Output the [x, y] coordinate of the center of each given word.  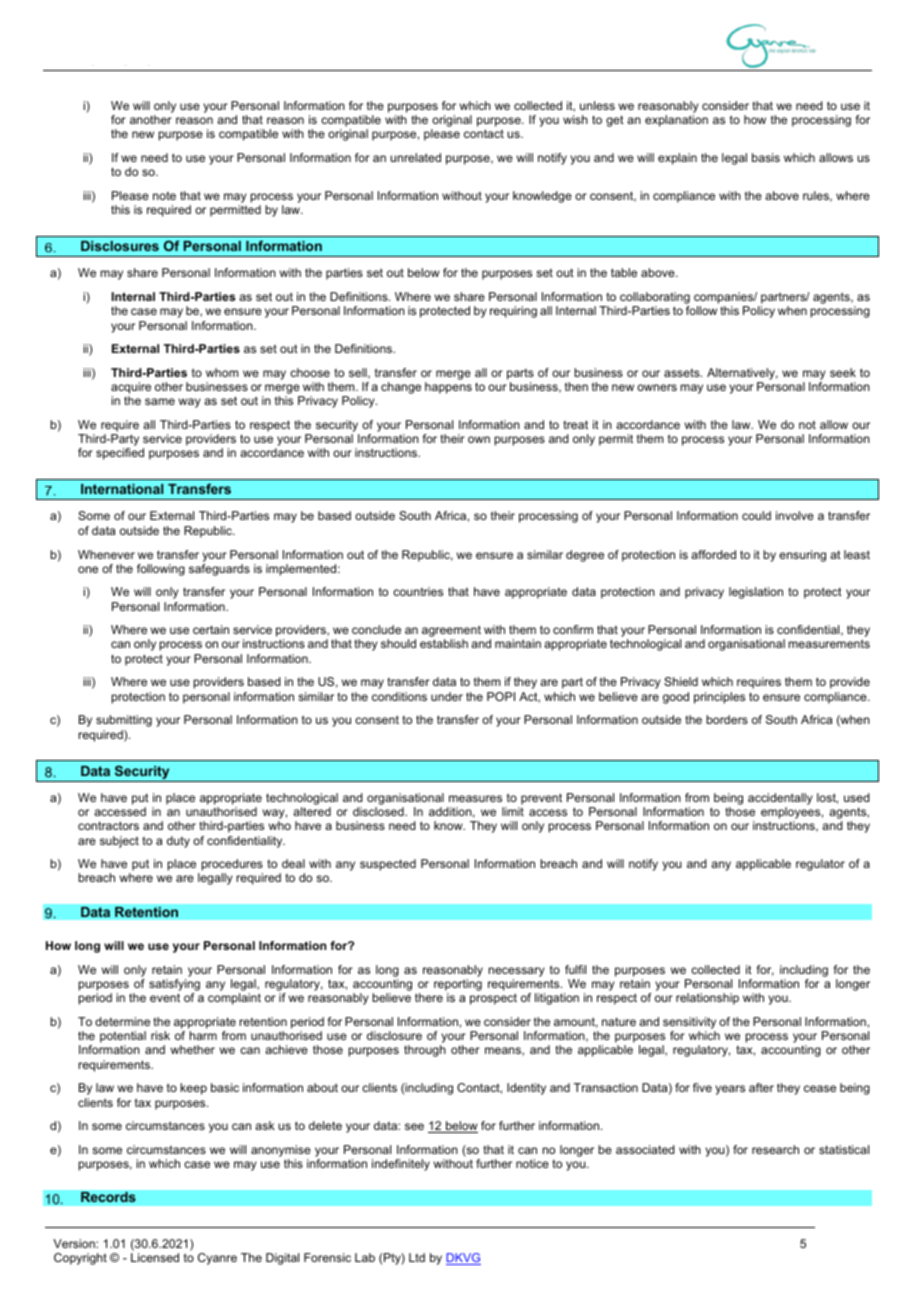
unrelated [415, 157]
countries [418, 591]
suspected [388, 865]
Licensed [155, 1257]
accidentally [780, 799]
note [164, 196]
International [122, 489]
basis [766, 157]
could [756, 515]
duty [178, 842]
